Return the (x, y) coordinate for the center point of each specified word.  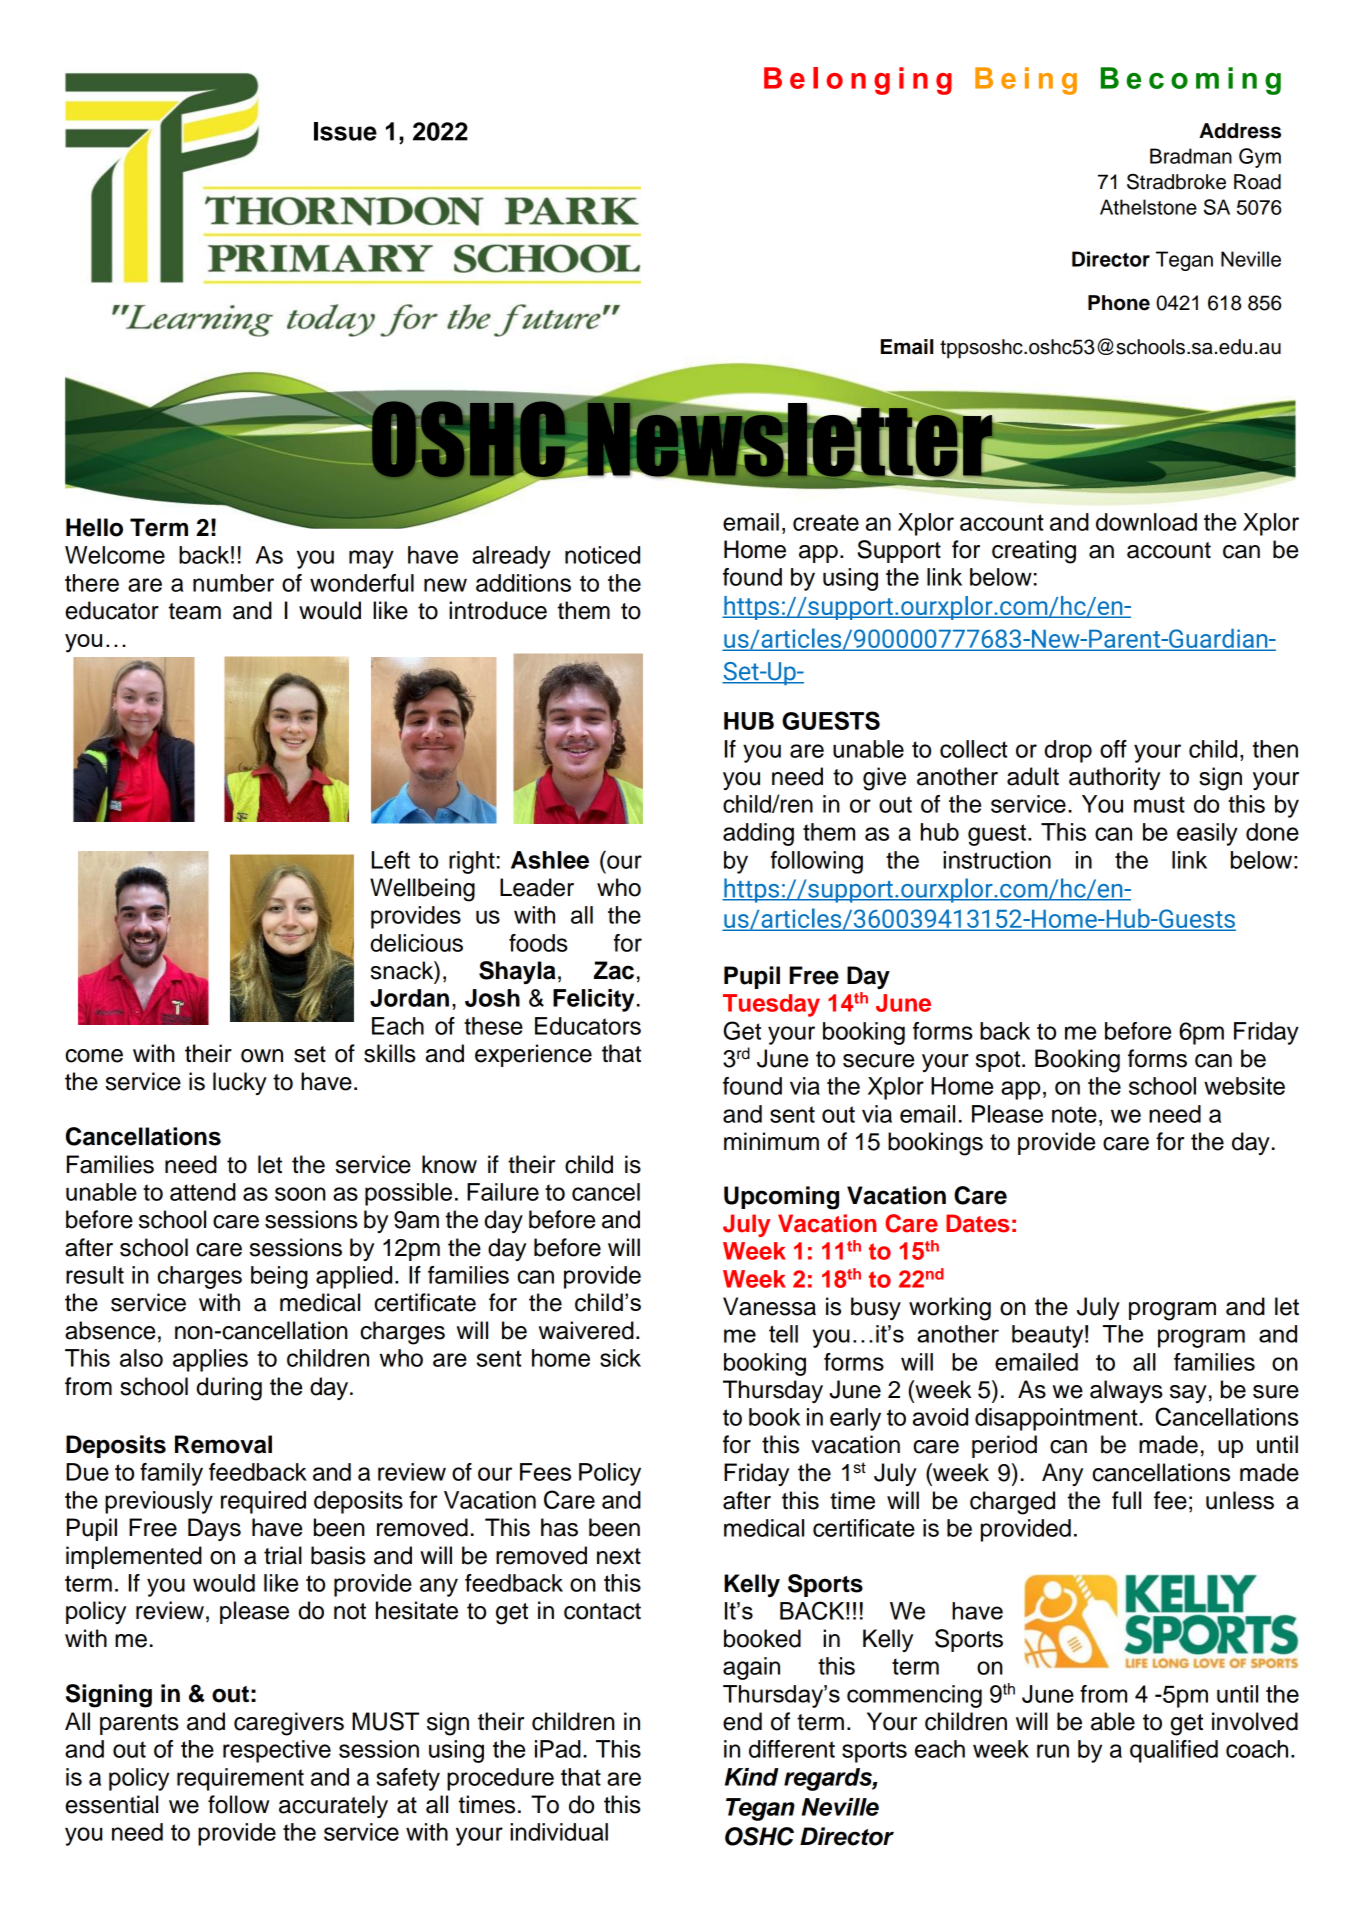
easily (1207, 834)
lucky (240, 1083)
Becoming (1191, 81)
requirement (240, 1779)
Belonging (858, 81)
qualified (1174, 1751)
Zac (614, 970)
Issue (345, 131)
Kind (752, 1777)
